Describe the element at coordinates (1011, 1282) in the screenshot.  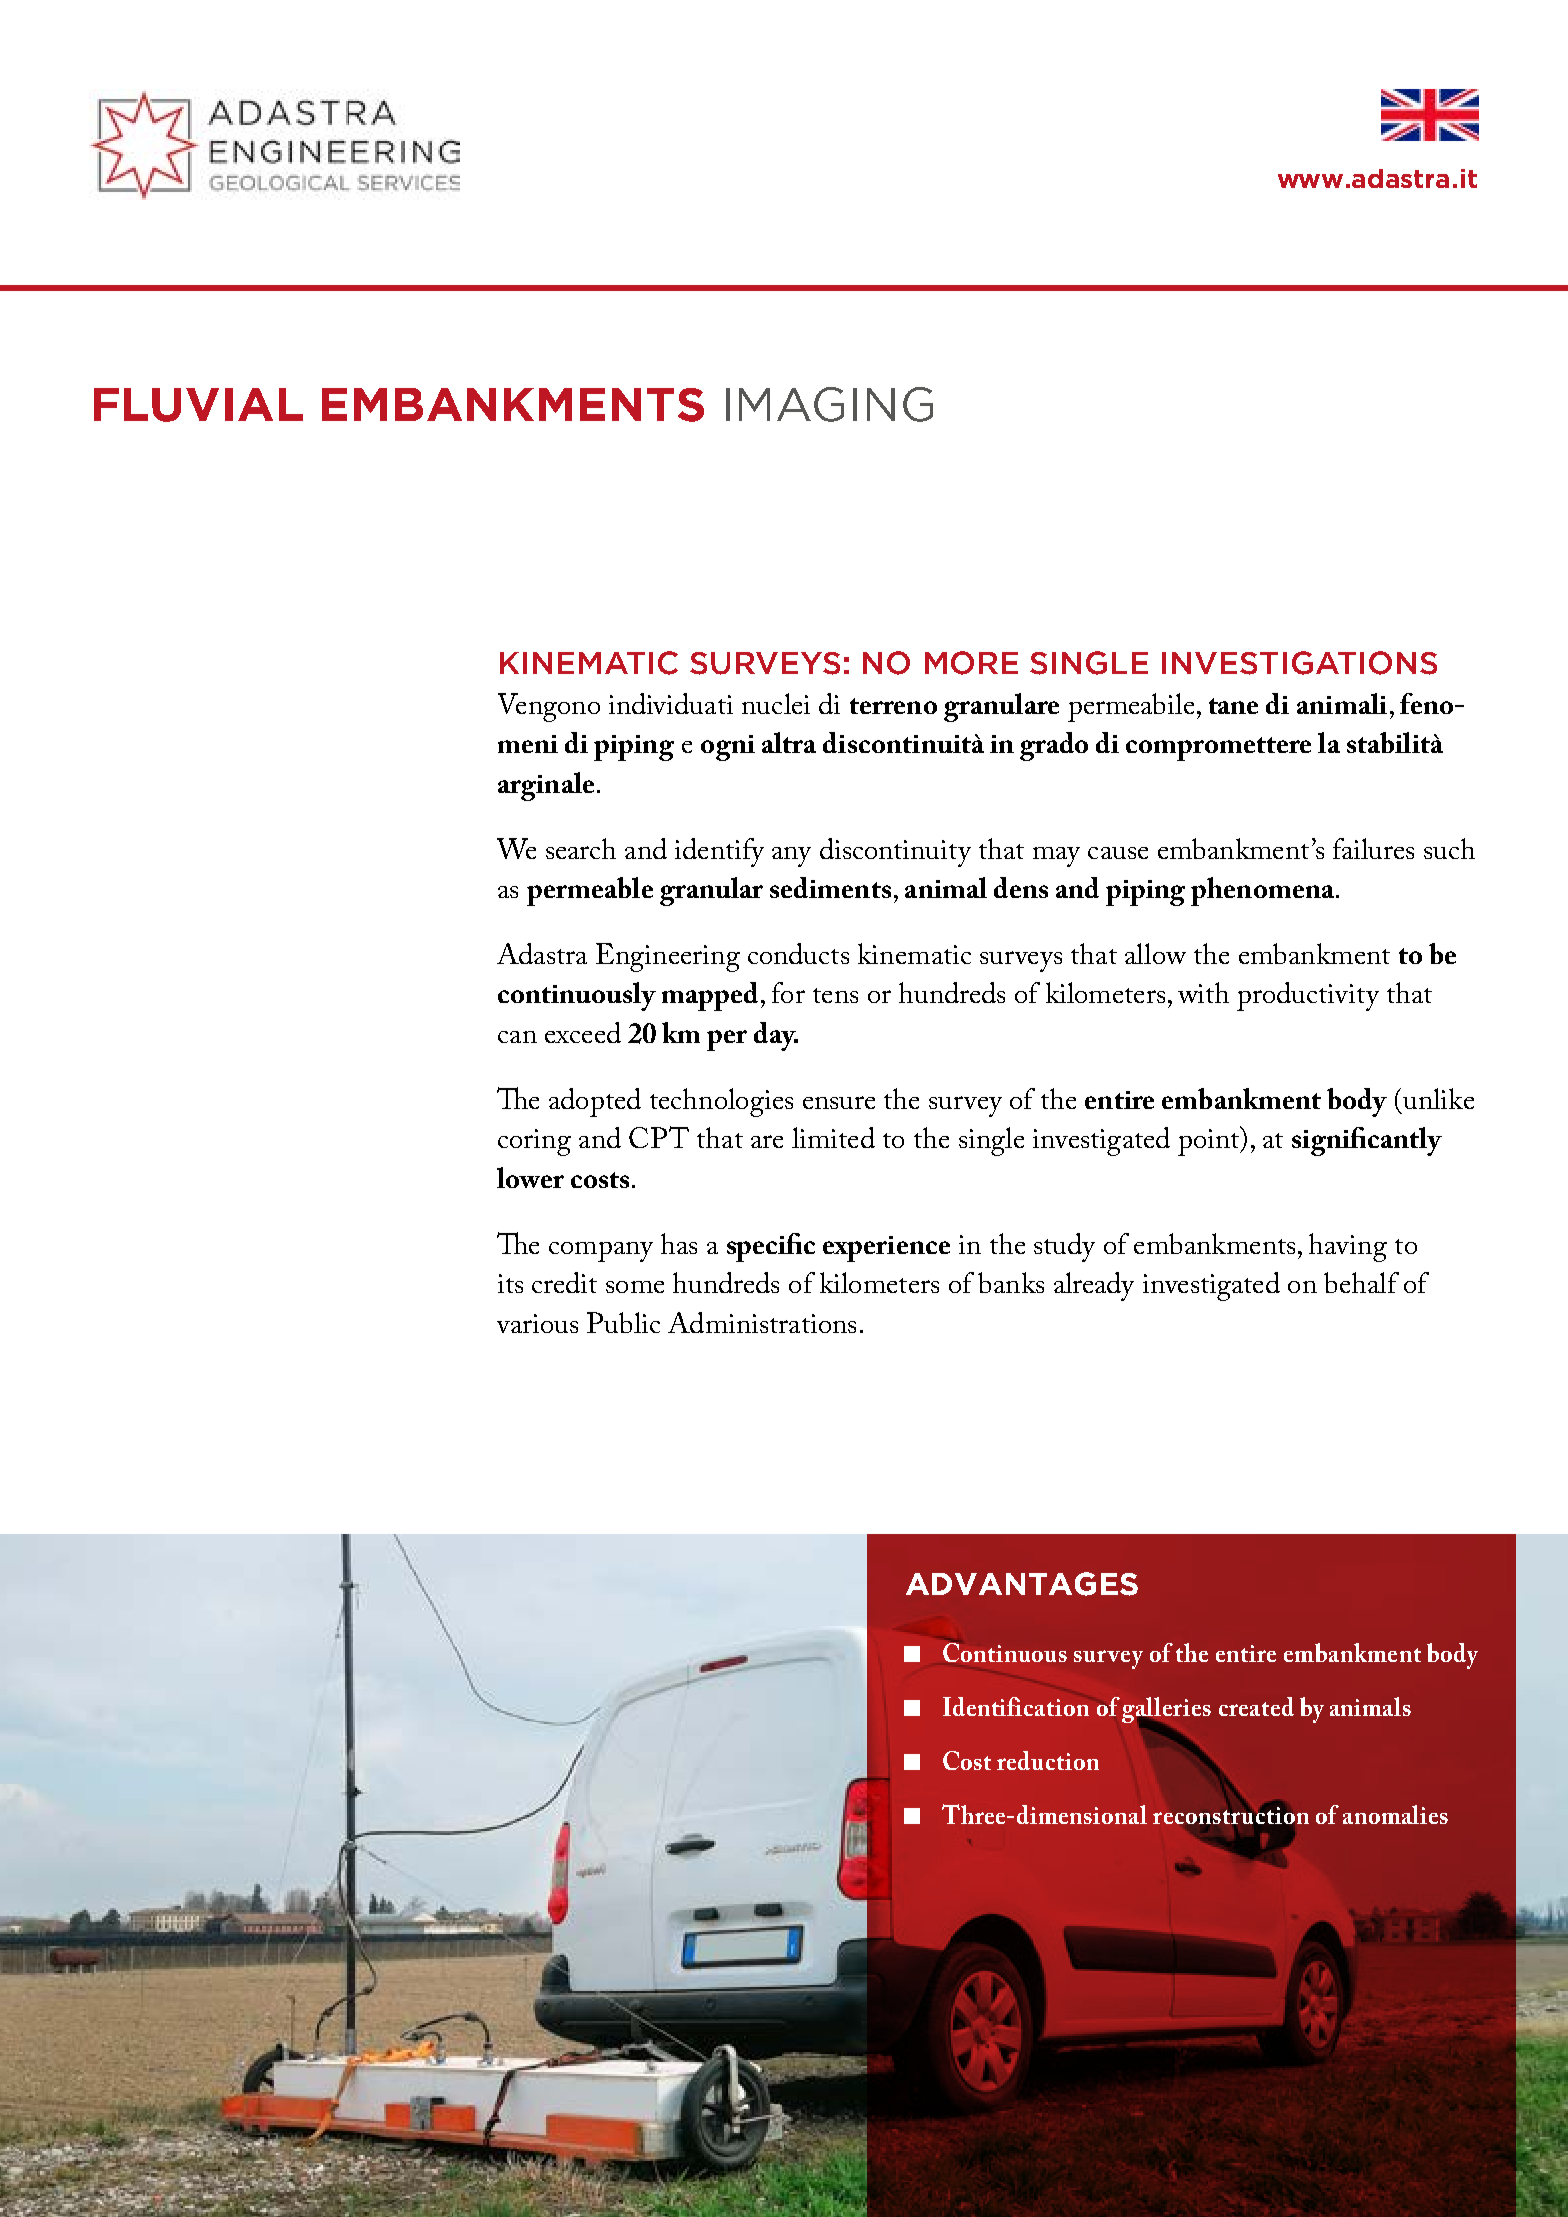
I see `banks` at that location.
